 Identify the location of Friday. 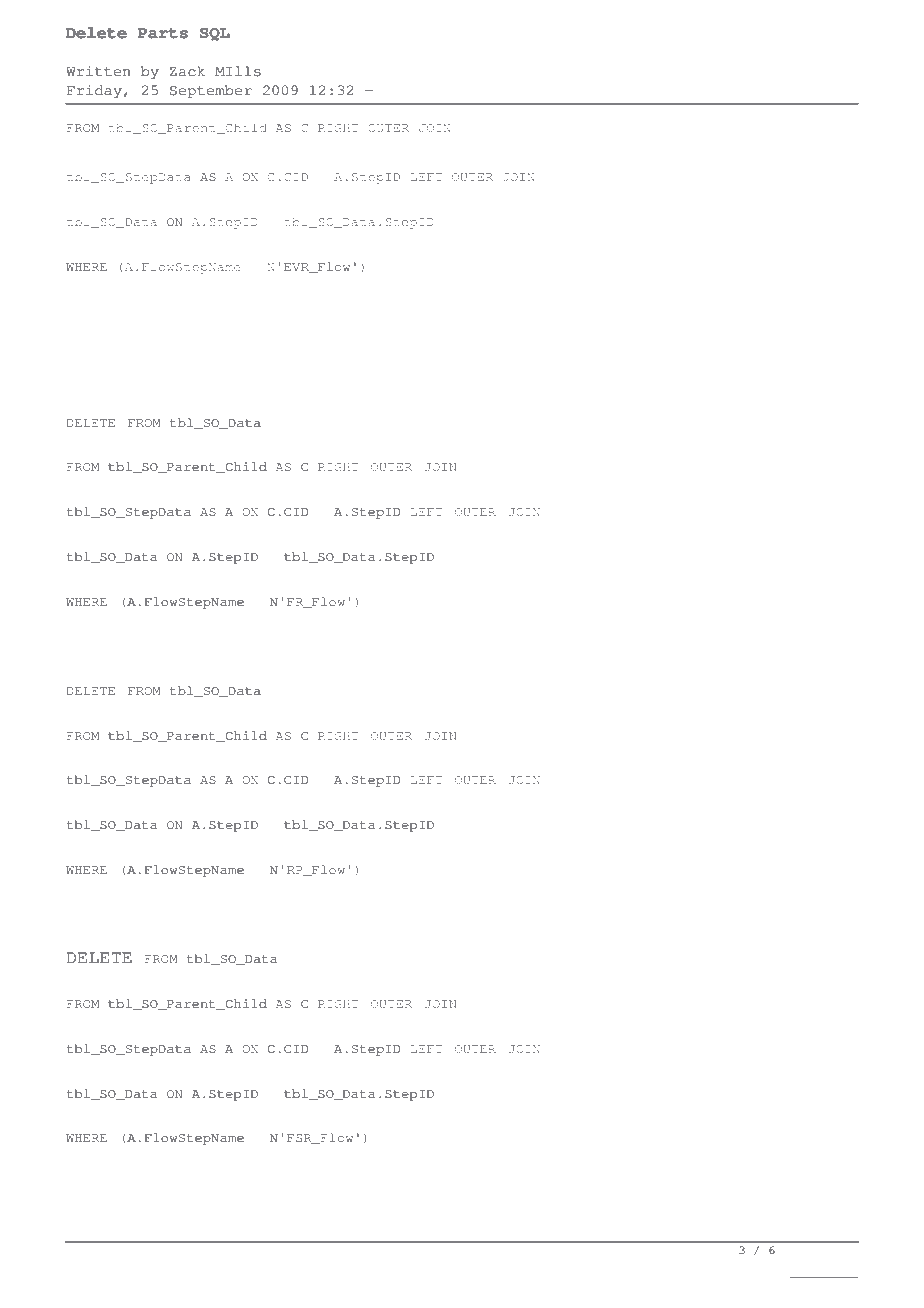
(94, 91).
